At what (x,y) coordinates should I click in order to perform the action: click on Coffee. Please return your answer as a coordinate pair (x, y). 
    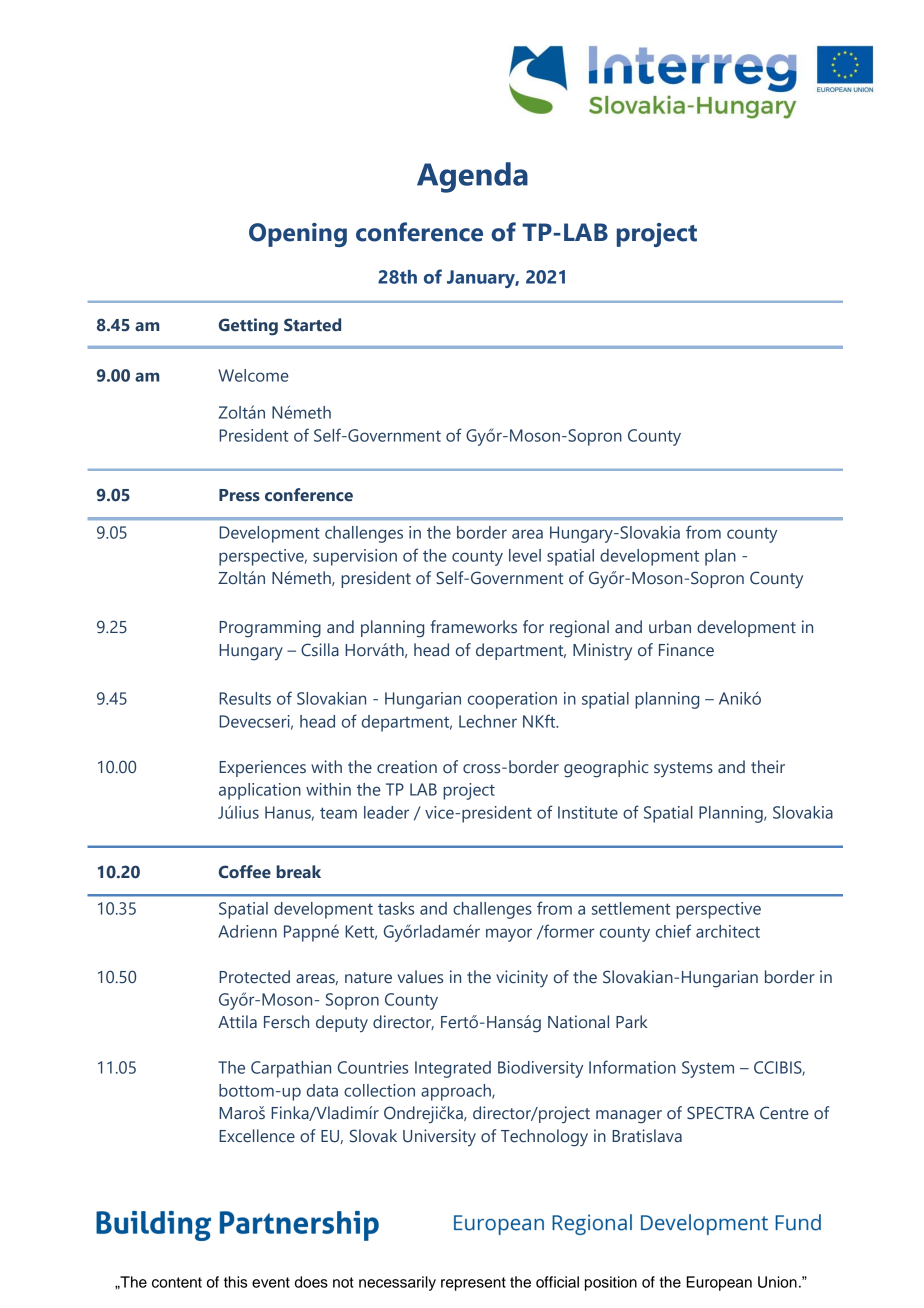
    Looking at the image, I should click on (245, 872).
